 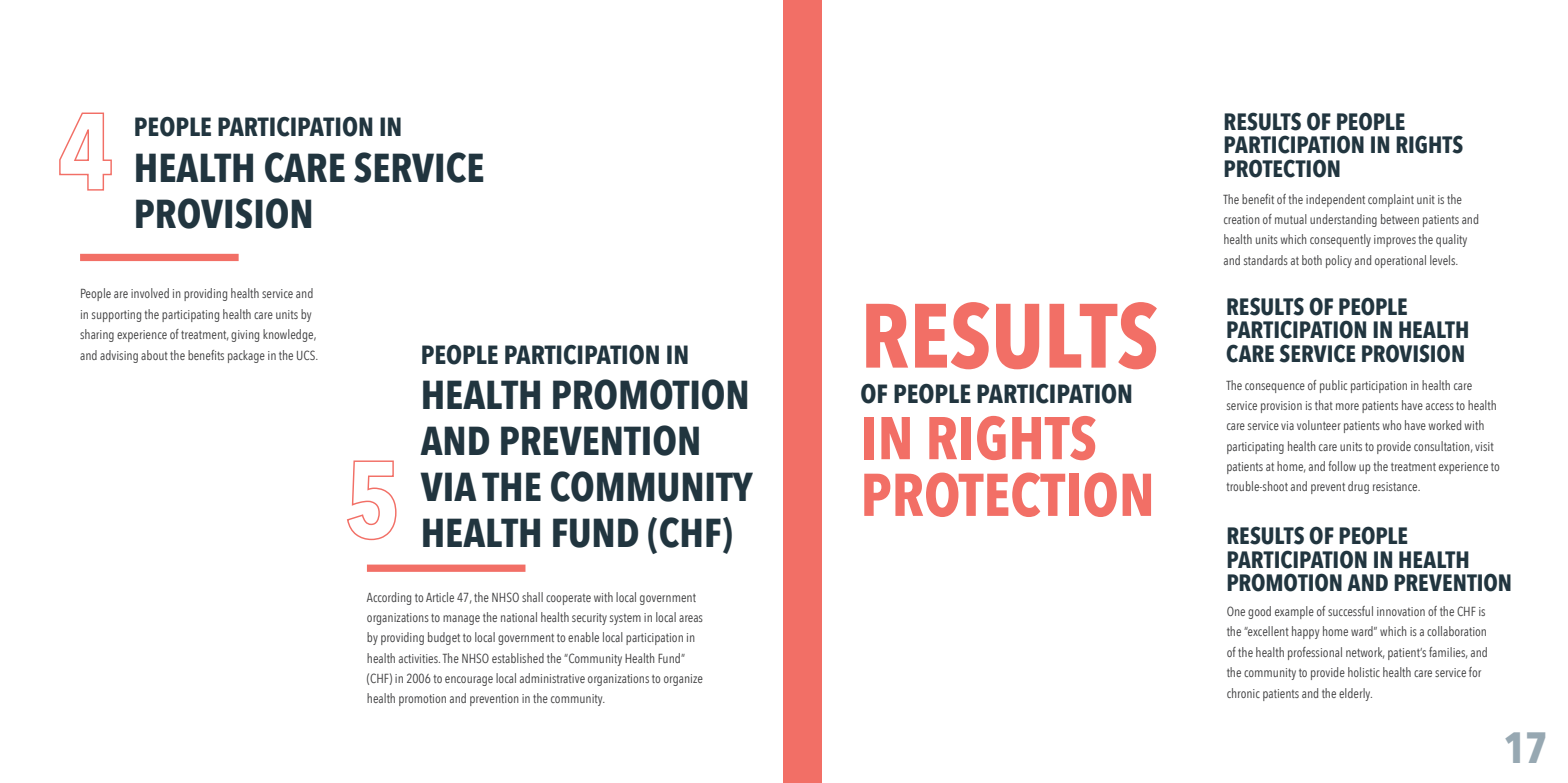 I want to click on areas, so click(x=691, y=618).
